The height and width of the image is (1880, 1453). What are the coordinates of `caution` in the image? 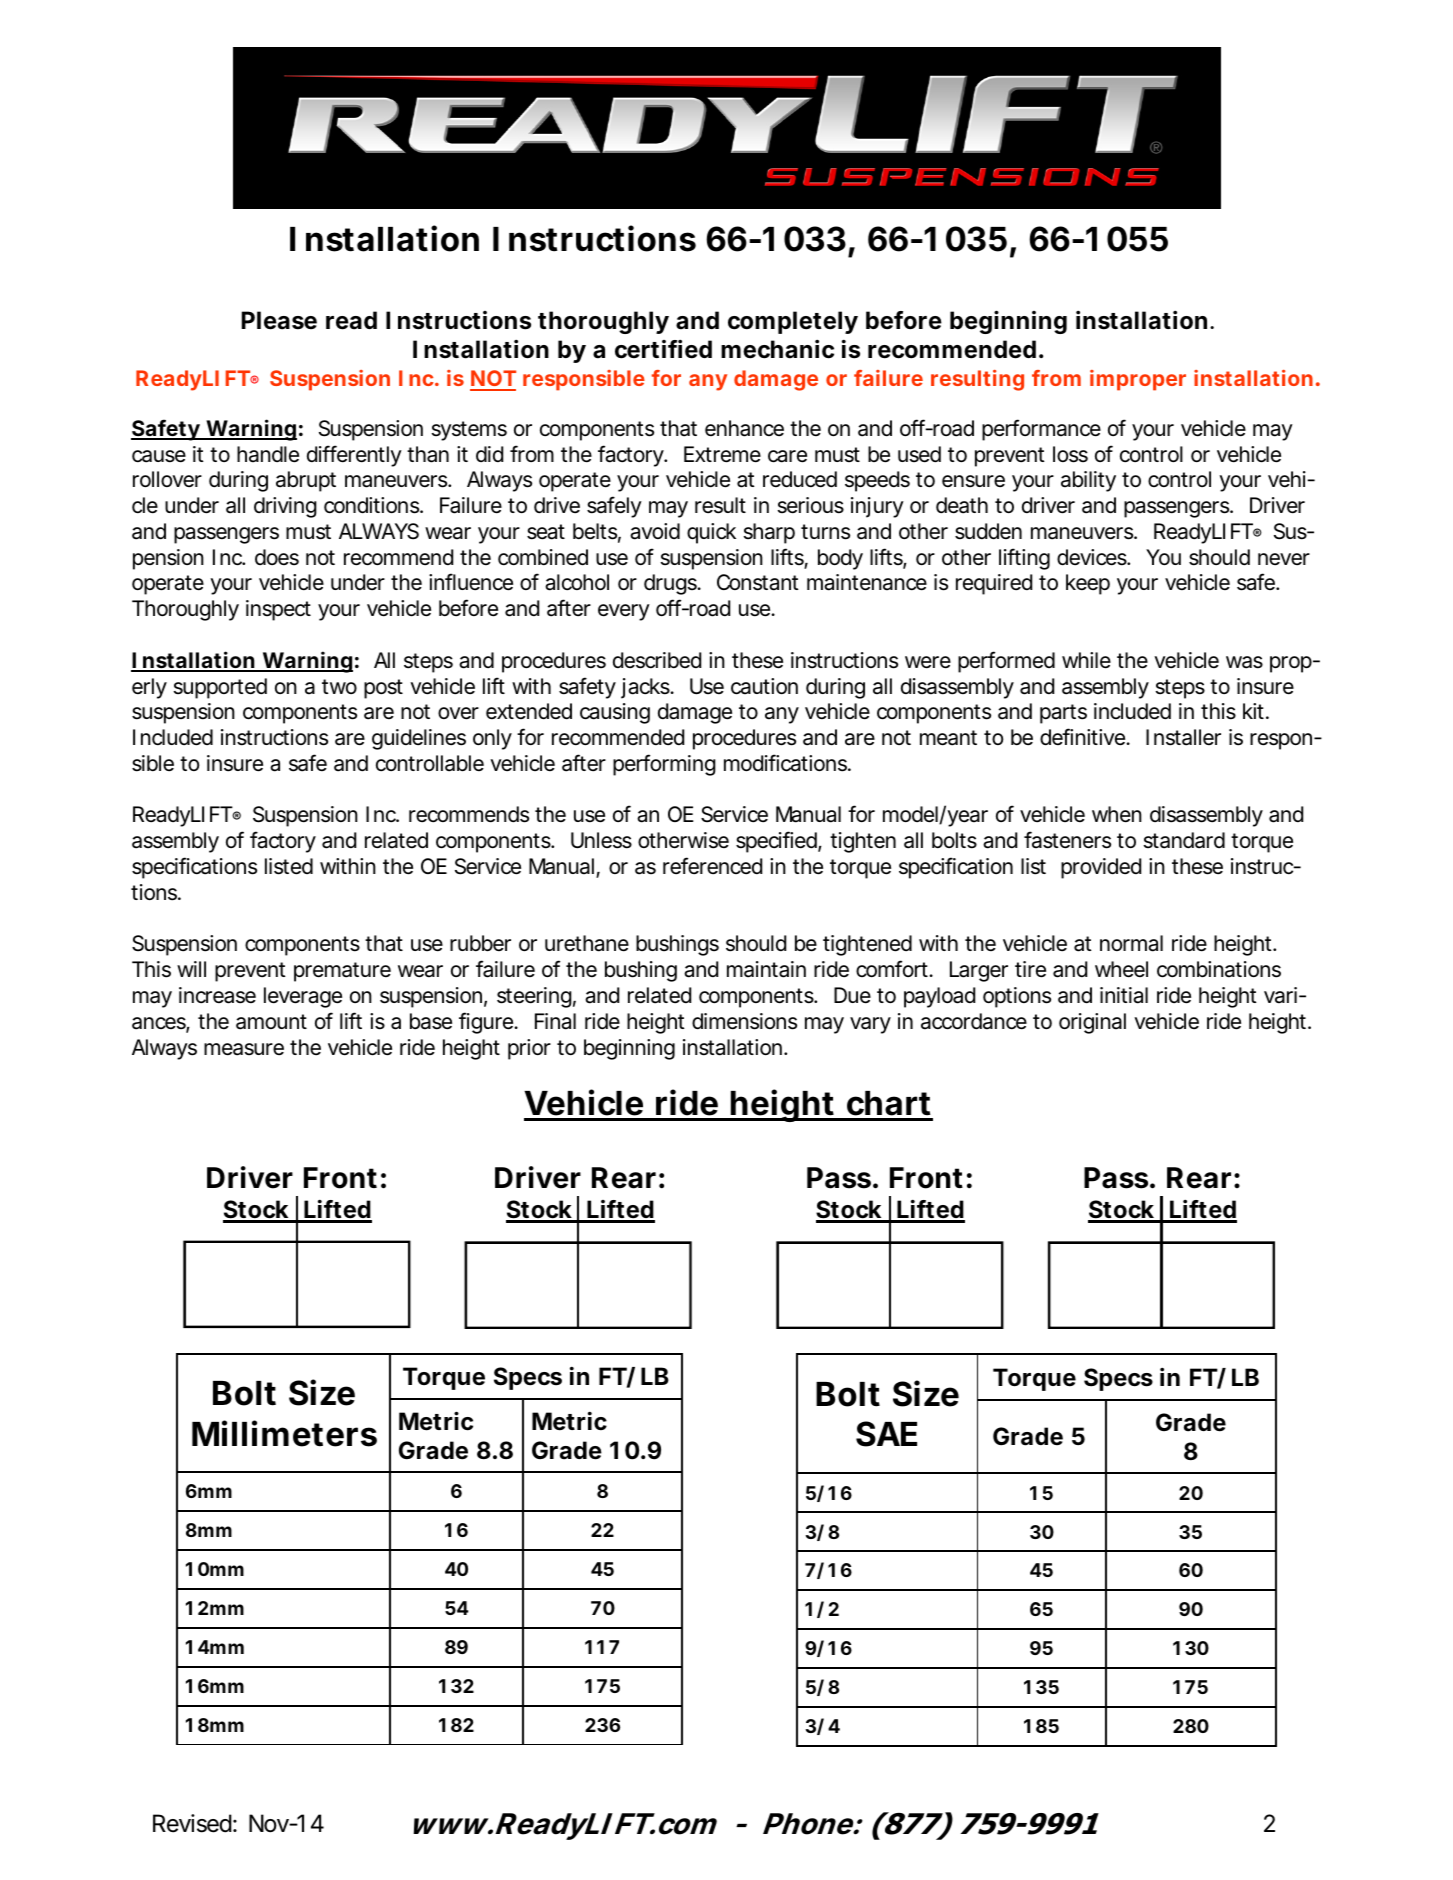 It's located at (764, 686).
